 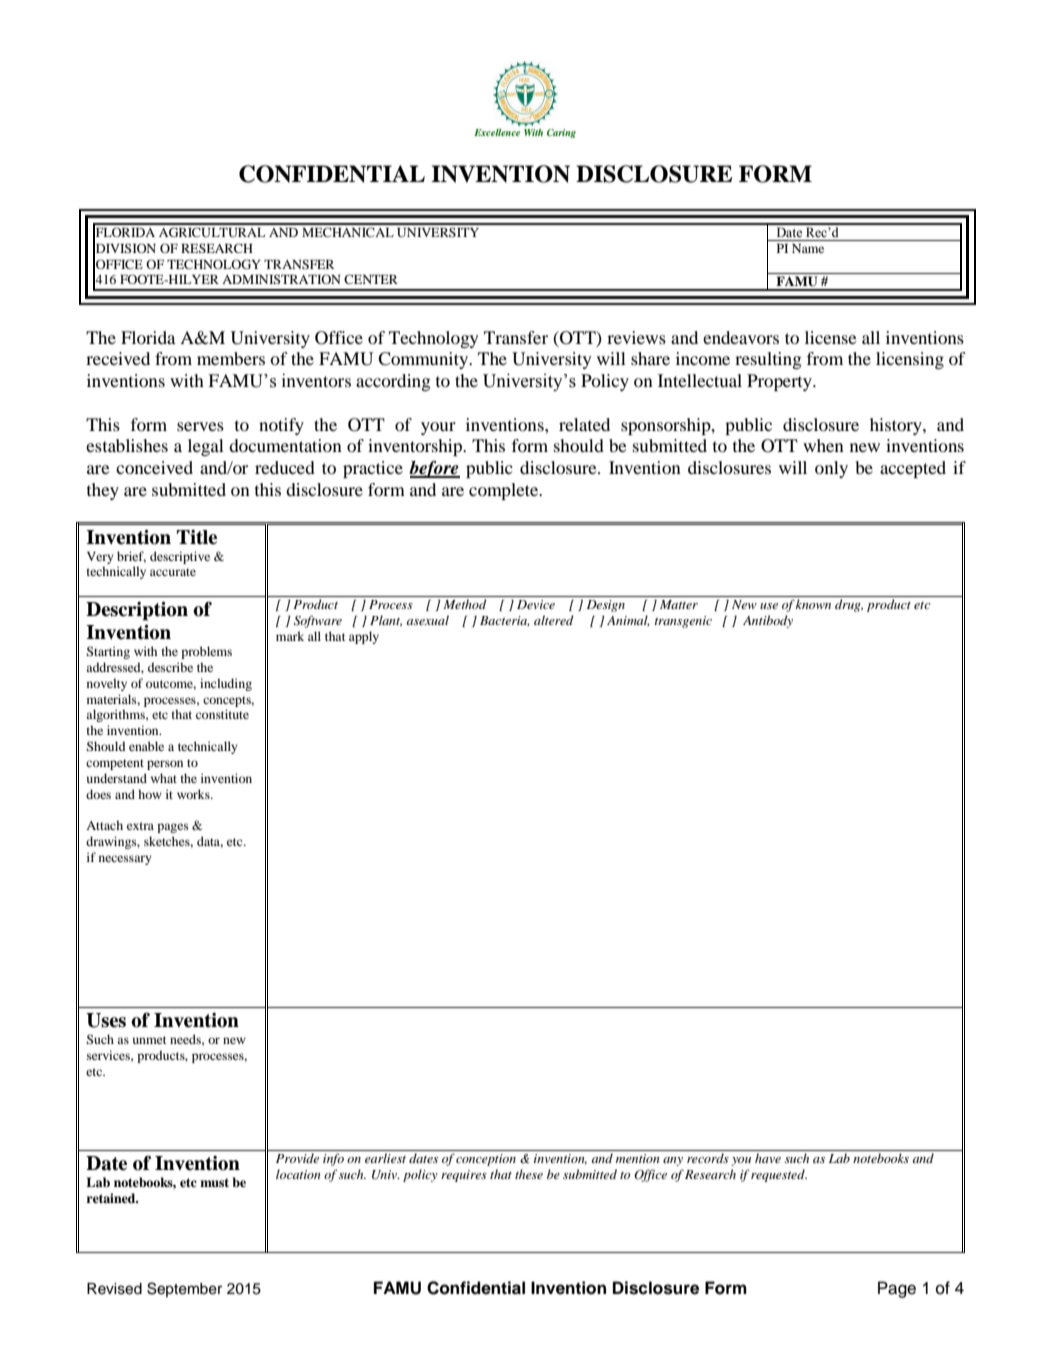 What do you see at coordinates (808, 248) in the document?
I see `Name` at bounding box center [808, 248].
